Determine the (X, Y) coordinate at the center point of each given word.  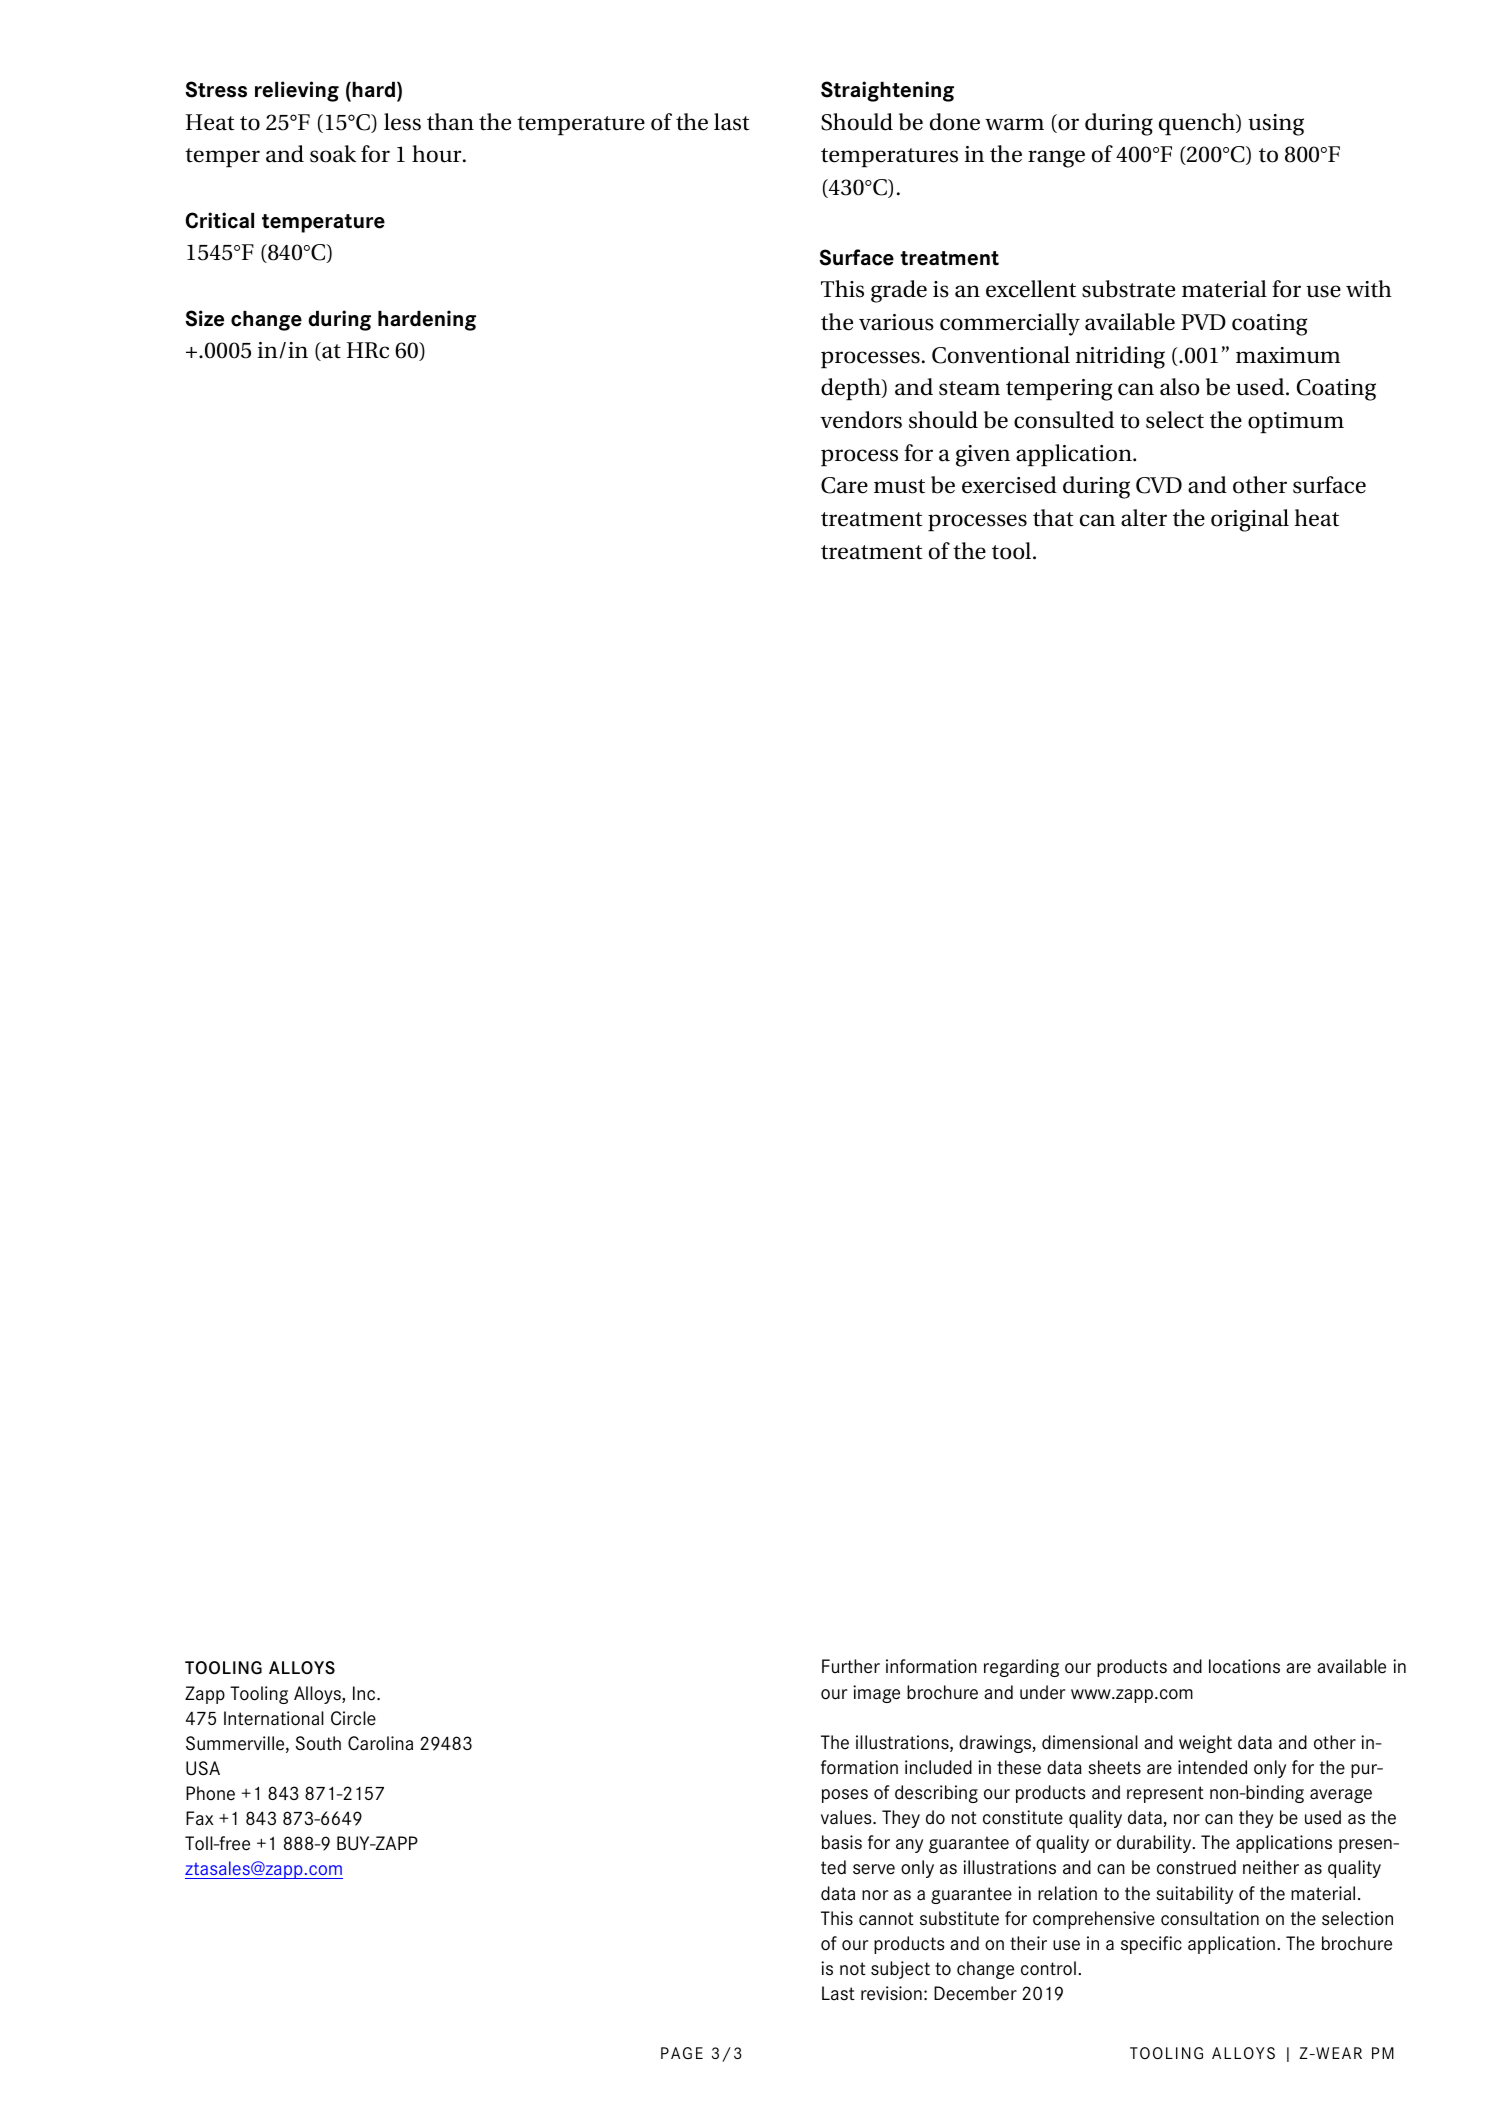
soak (333, 154)
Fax (200, 1818)
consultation (1210, 1918)
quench (1198, 124)
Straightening (887, 91)
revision (891, 1993)
